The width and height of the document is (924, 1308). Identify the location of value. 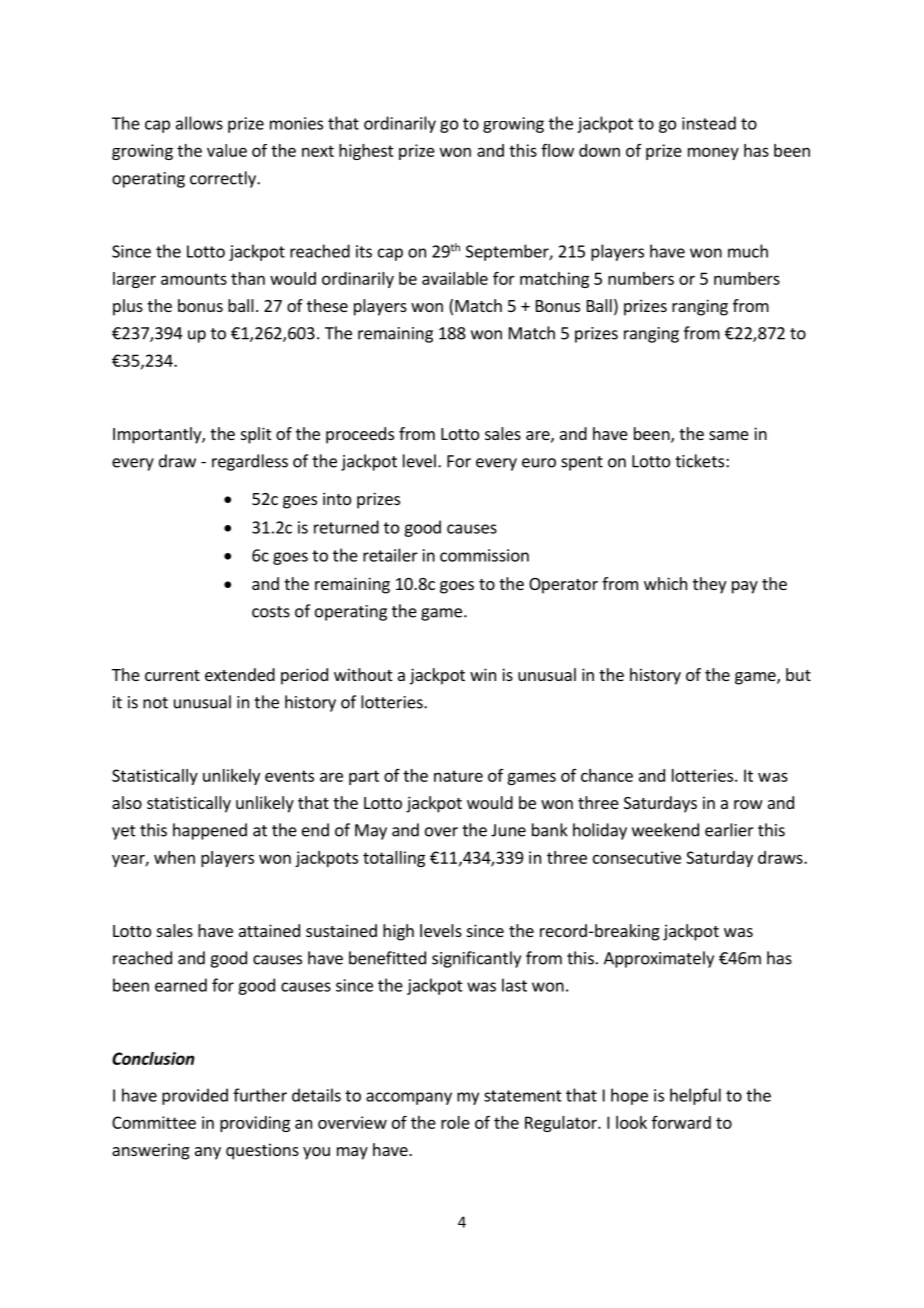
(227, 150).
